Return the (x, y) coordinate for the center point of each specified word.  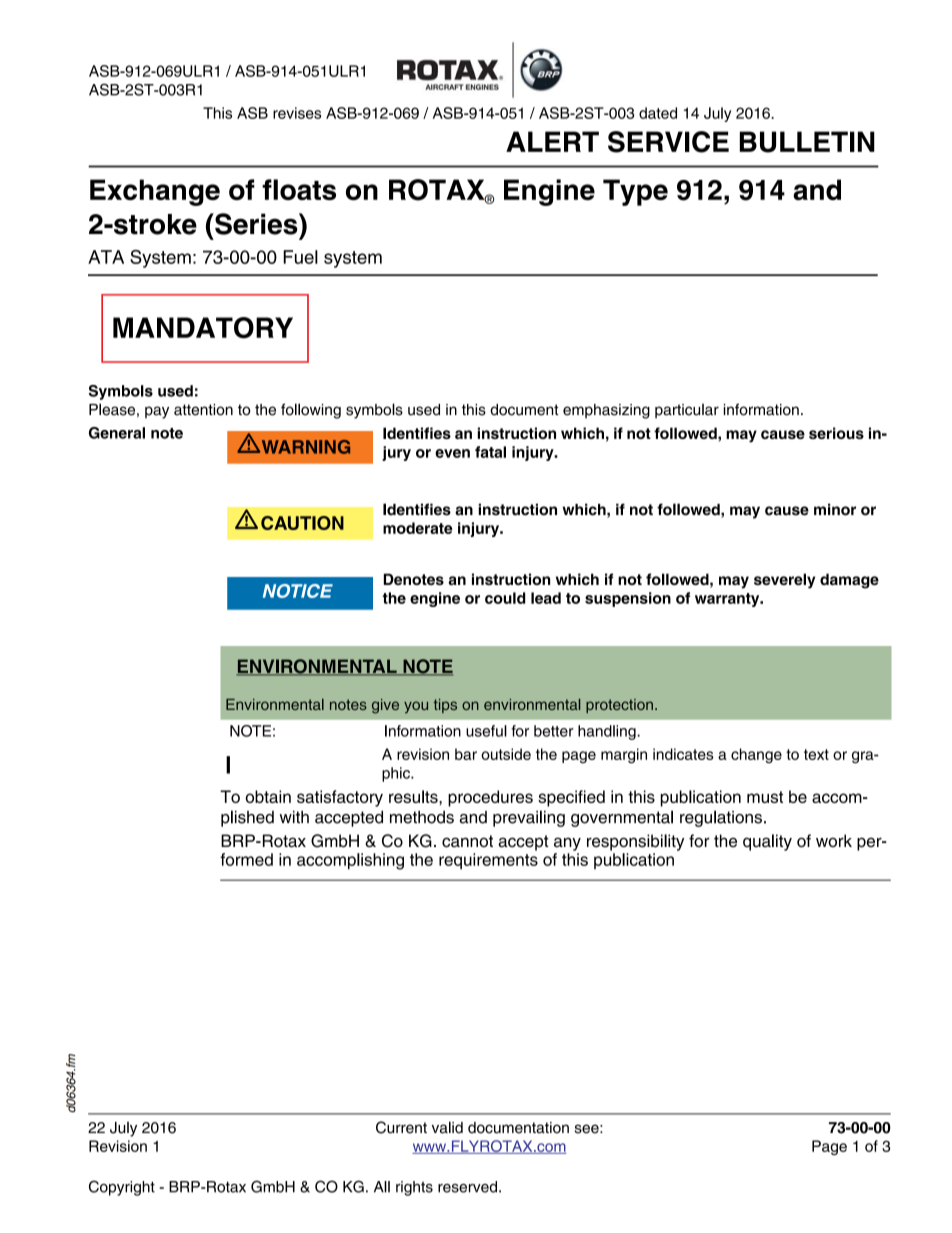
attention (203, 410)
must (765, 797)
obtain (268, 796)
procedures (490, 798)
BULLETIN (807, 142)
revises (297, 113)
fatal (490, 452)
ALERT (552, 141)
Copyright (122, 1188)
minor (835, 509)
